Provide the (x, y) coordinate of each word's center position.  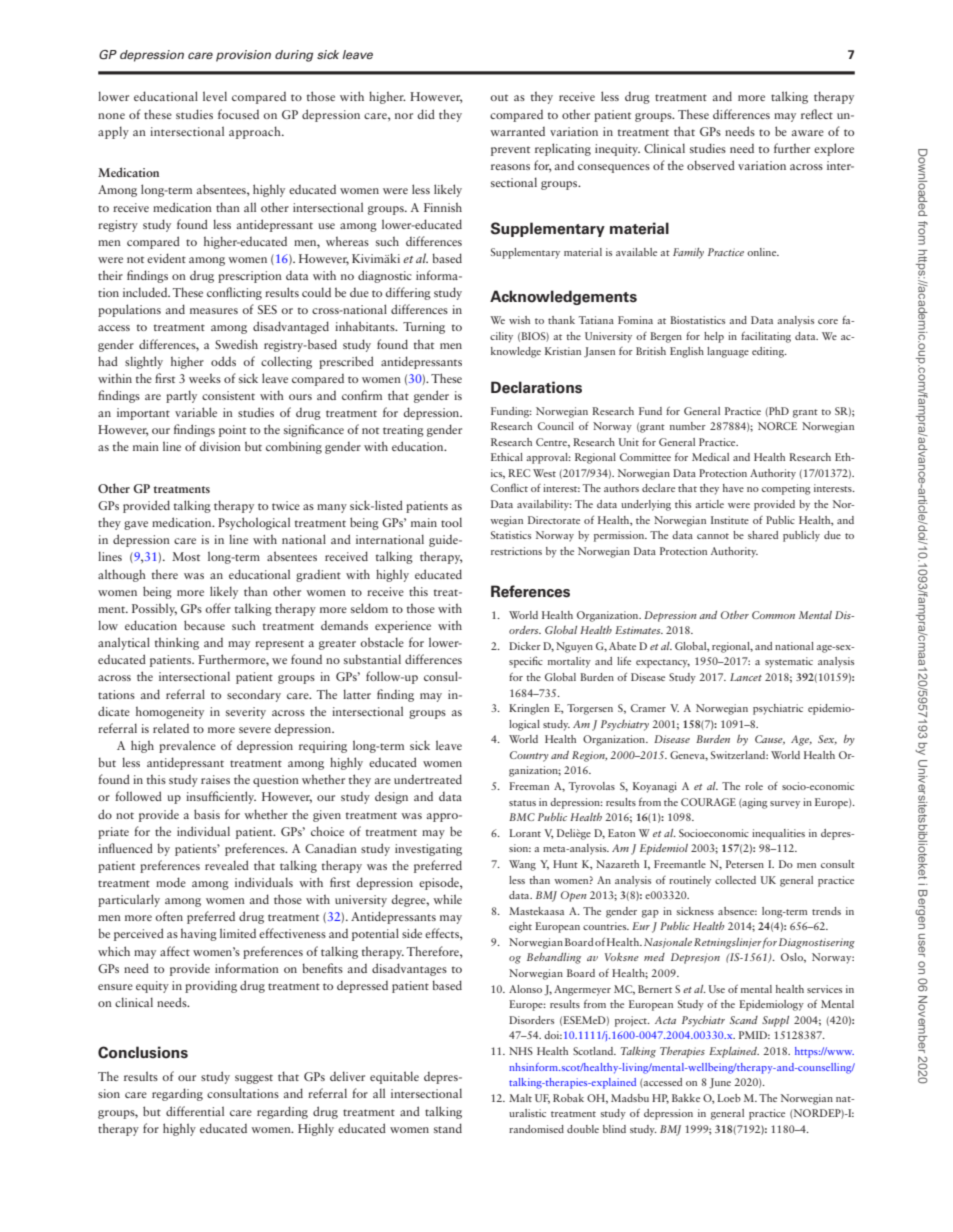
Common (773, 615)
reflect (817, 114)
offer (218, 608)
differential (195, 1111)
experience (403, 627)
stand (448, 1128)
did (426, 114)
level (215, 96)
